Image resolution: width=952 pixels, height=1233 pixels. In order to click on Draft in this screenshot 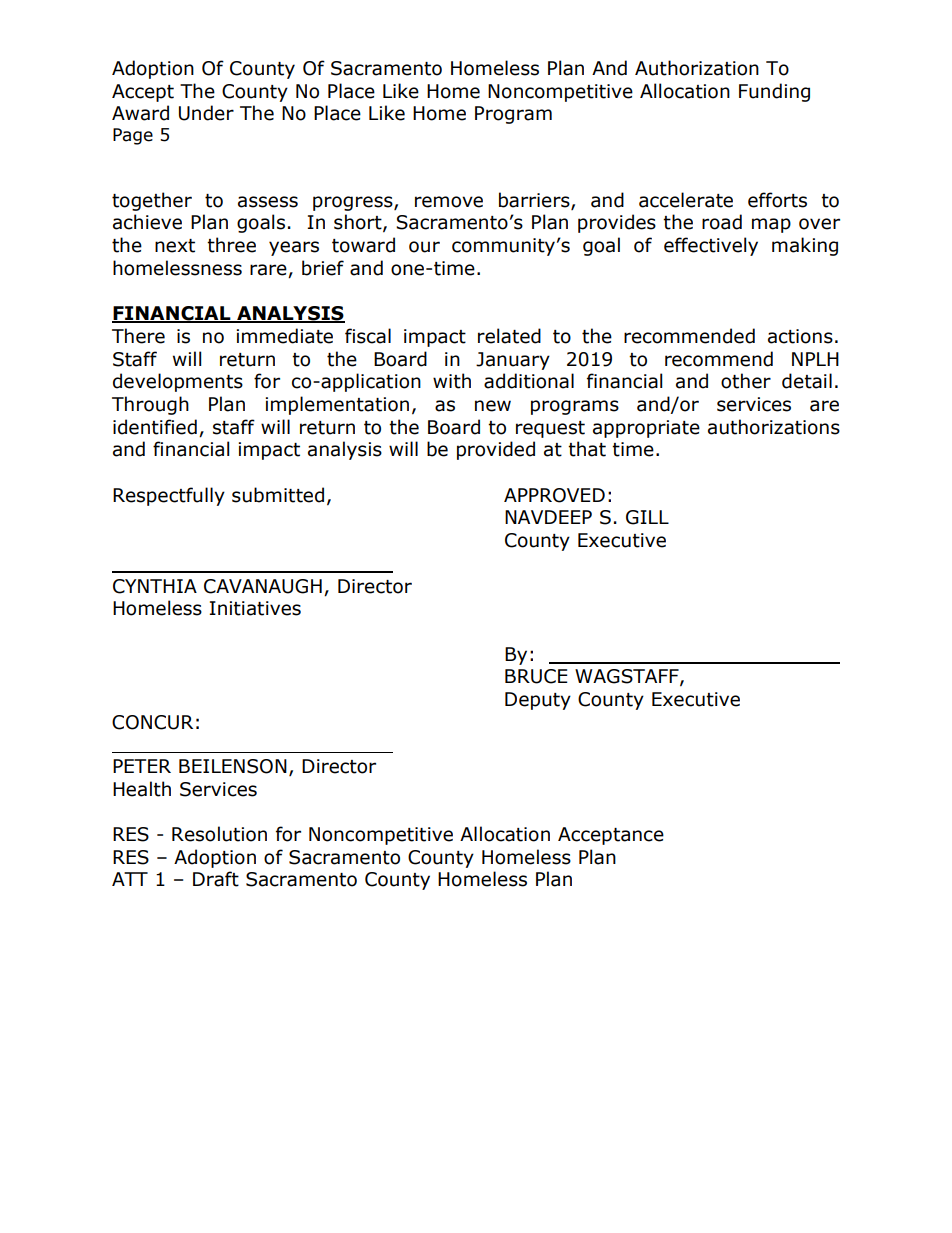, I will do `click(216, 879)`.
